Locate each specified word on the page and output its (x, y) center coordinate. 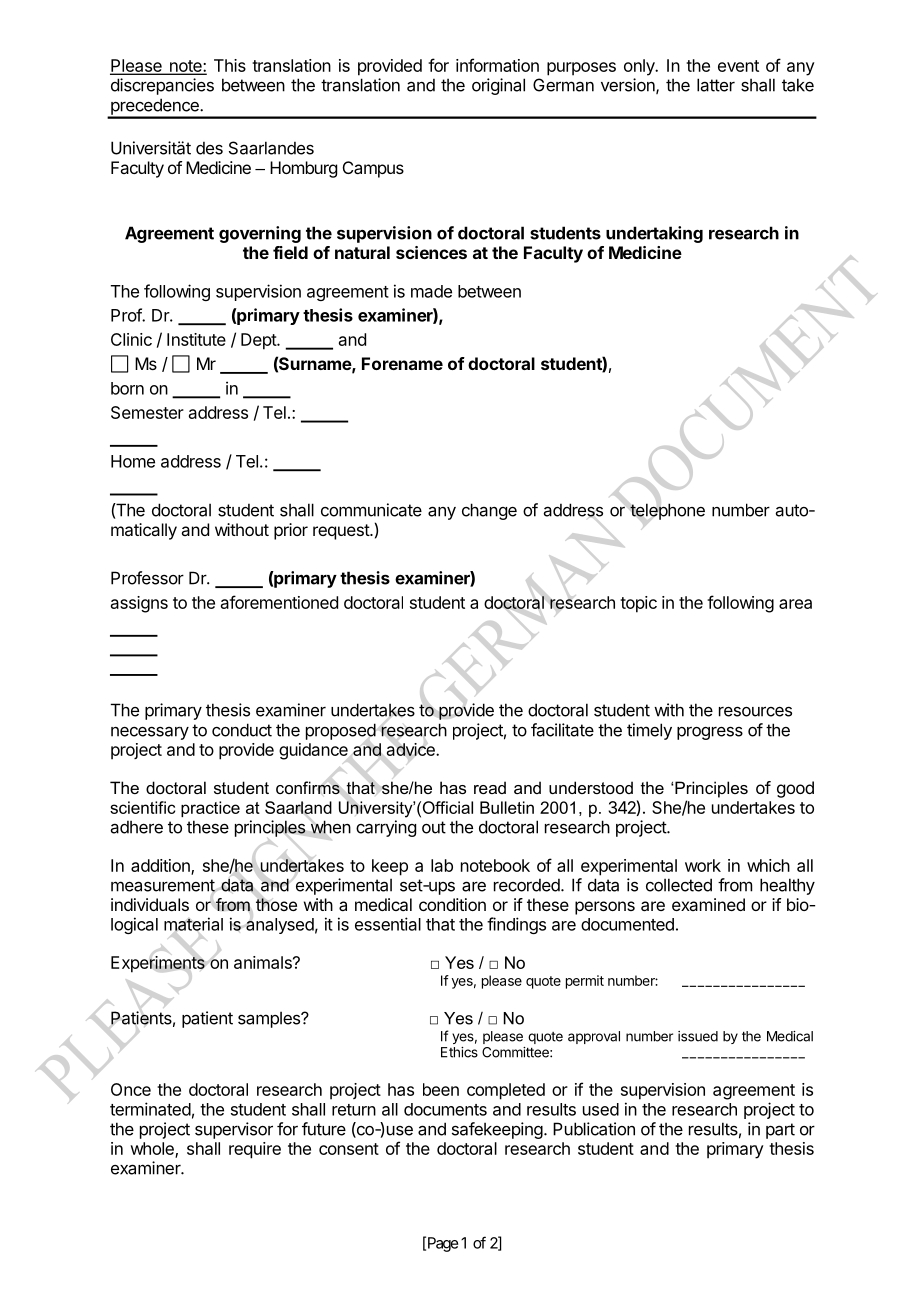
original (498, 86)
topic (638, 604)
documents (445, 1109)
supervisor (234, 1130)
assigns (139, 604)
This (230, 65)
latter (716, 85)
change (489, 511)
